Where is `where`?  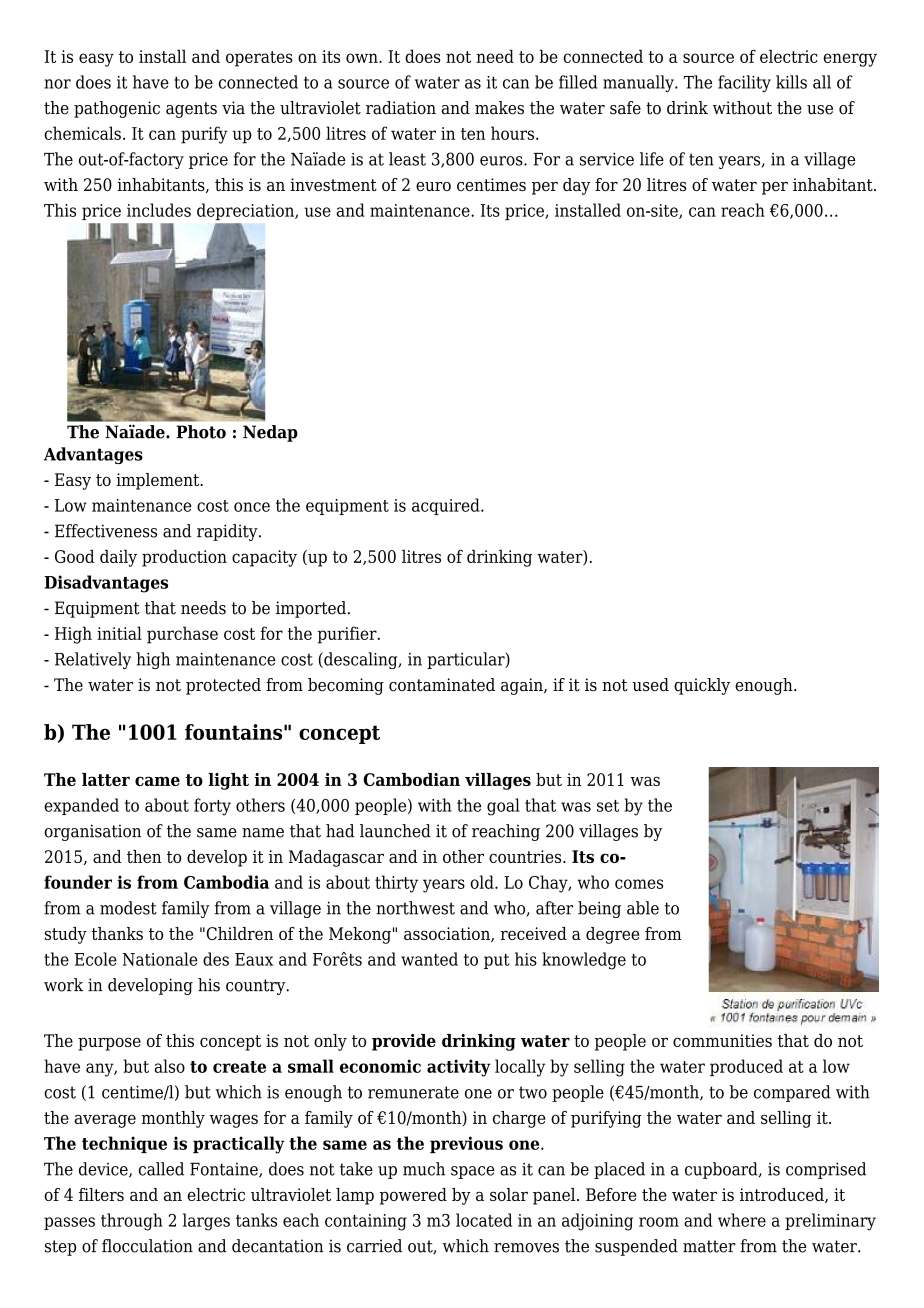 where is located at coordinates (742, 1220).
